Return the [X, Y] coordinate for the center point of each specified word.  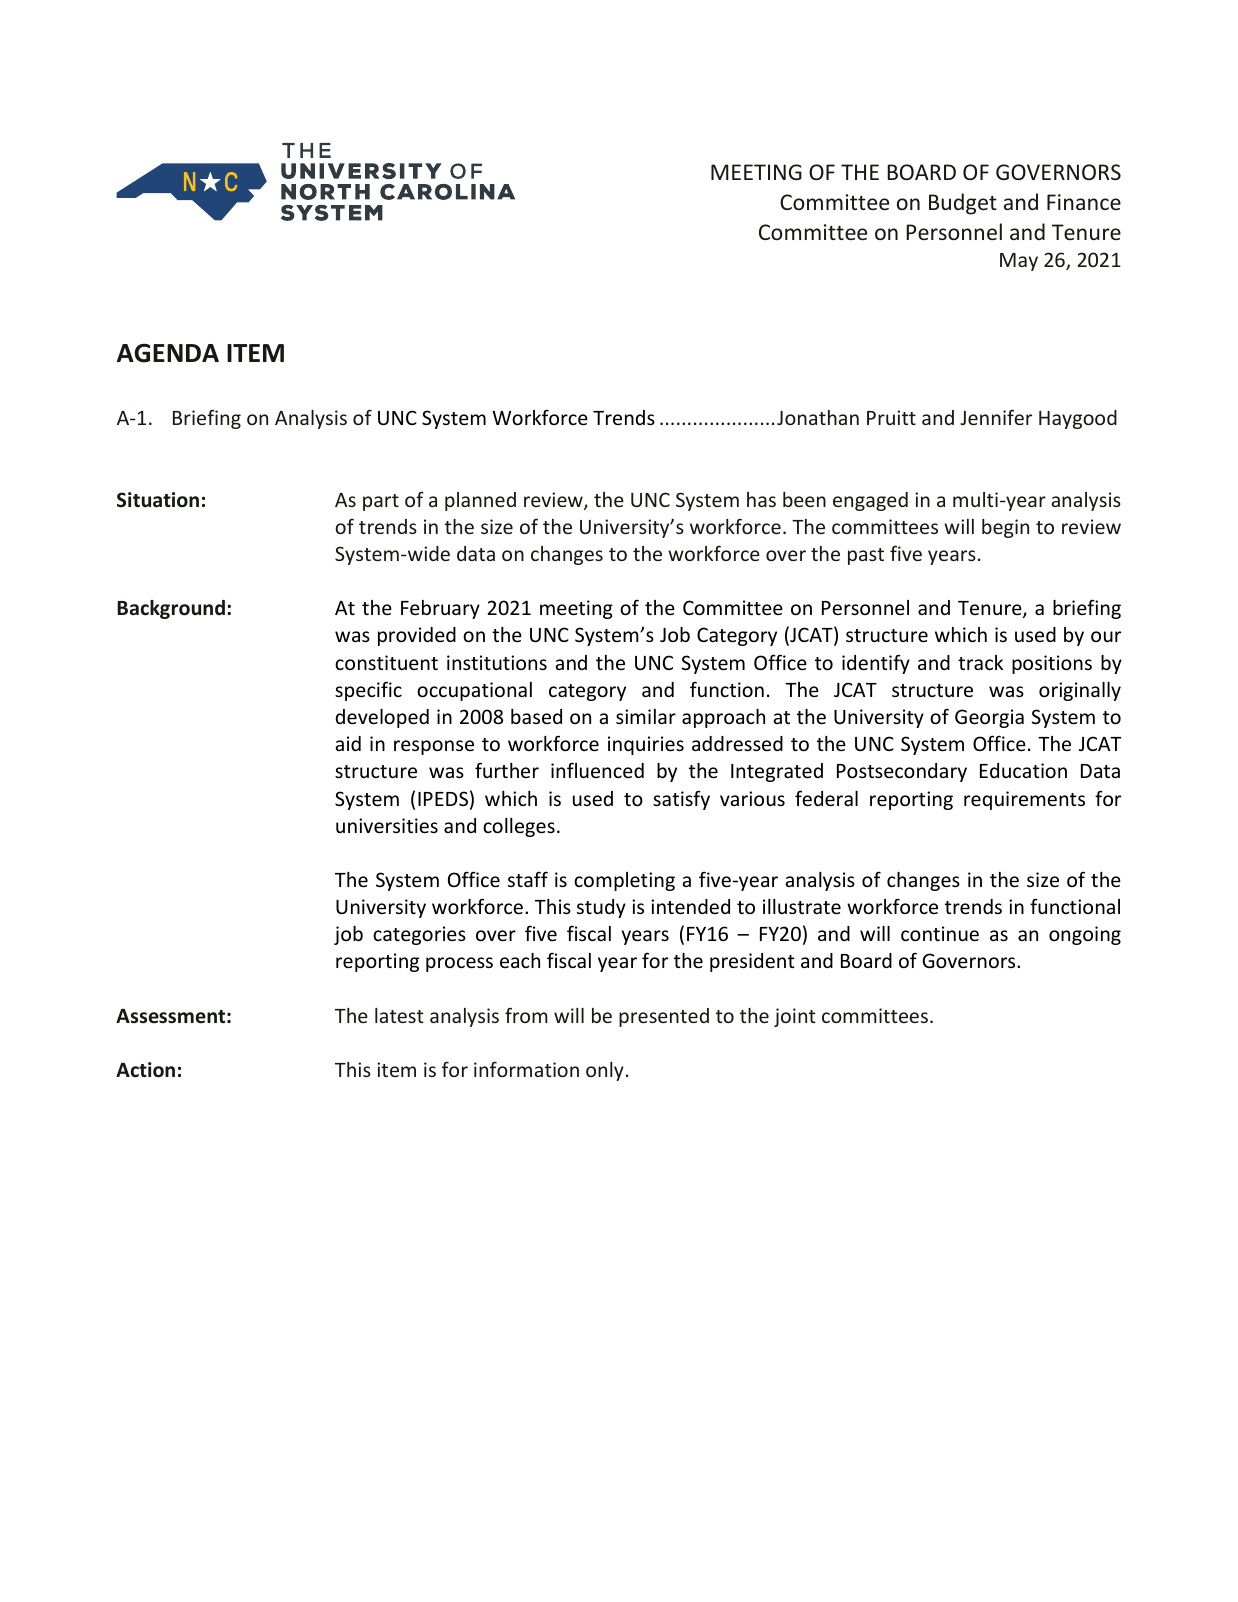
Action [145, 1070]
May [1019, 262]
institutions [497, 662]
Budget [963, 204]
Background [171, 609]
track [980, 662]
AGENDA [168, 353]
